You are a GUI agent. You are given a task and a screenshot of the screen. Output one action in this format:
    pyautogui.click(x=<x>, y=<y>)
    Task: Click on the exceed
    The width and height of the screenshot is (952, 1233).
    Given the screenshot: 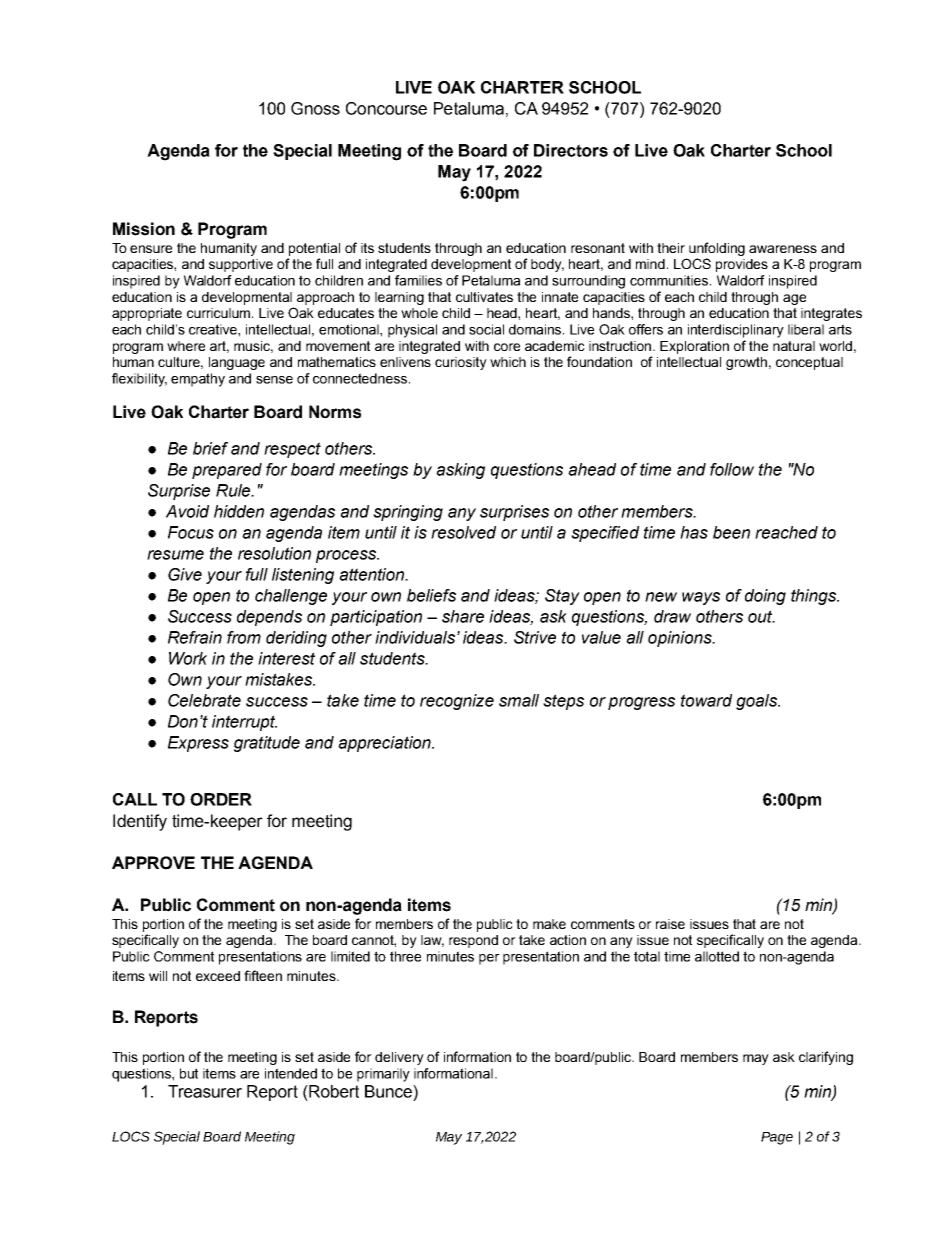 What is the action you would take?
    pyautogui.click(x=218, y=976)
